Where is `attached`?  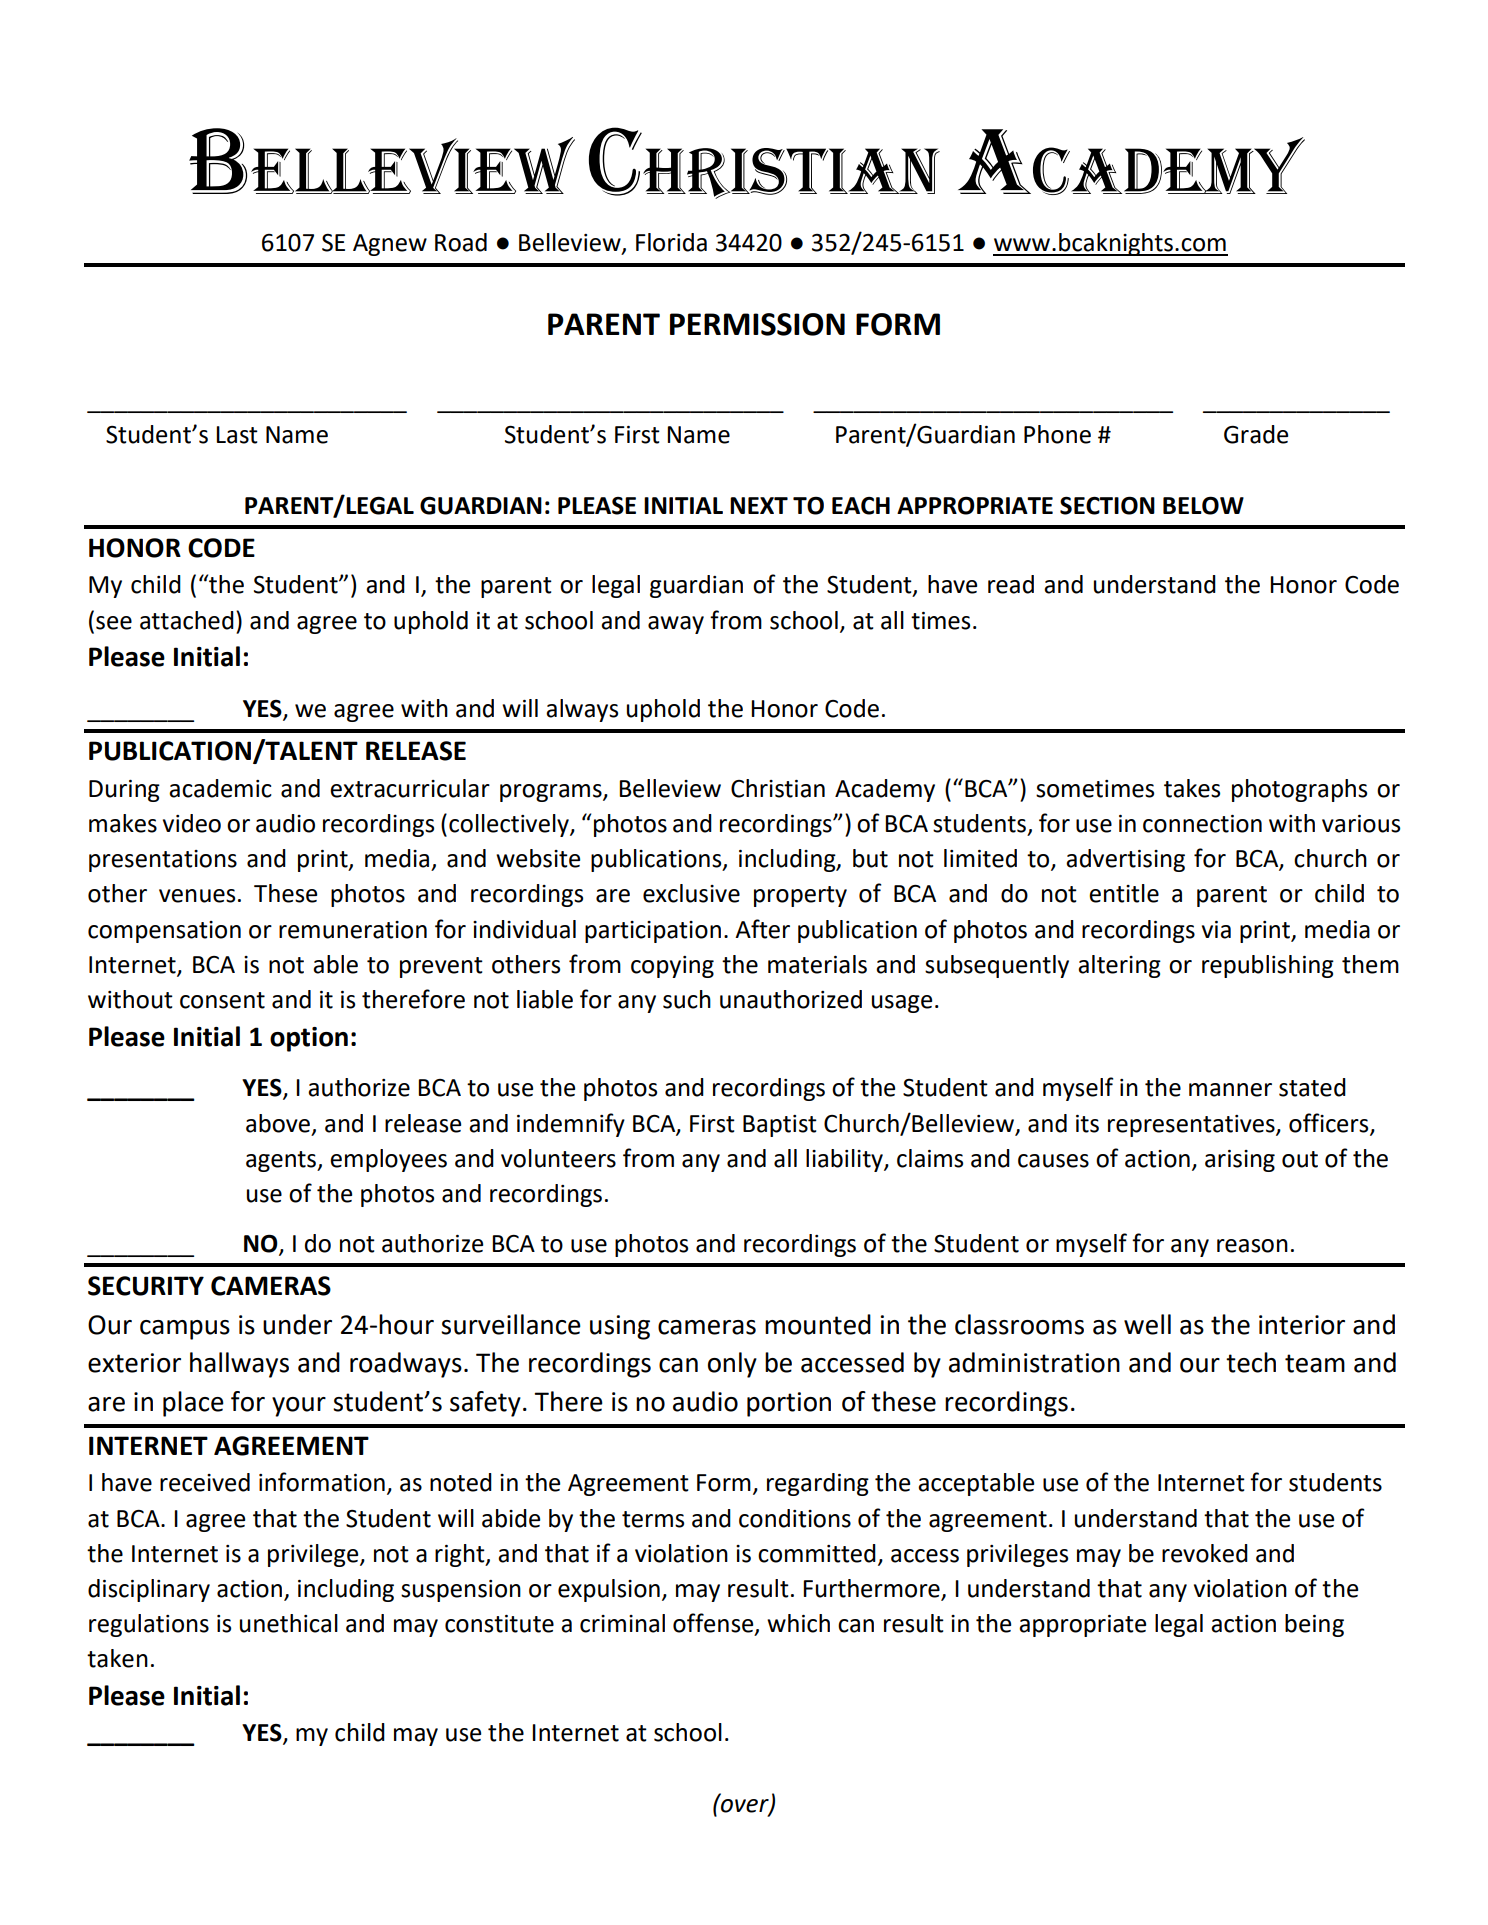 attached is located at coordinates (187, 620).
